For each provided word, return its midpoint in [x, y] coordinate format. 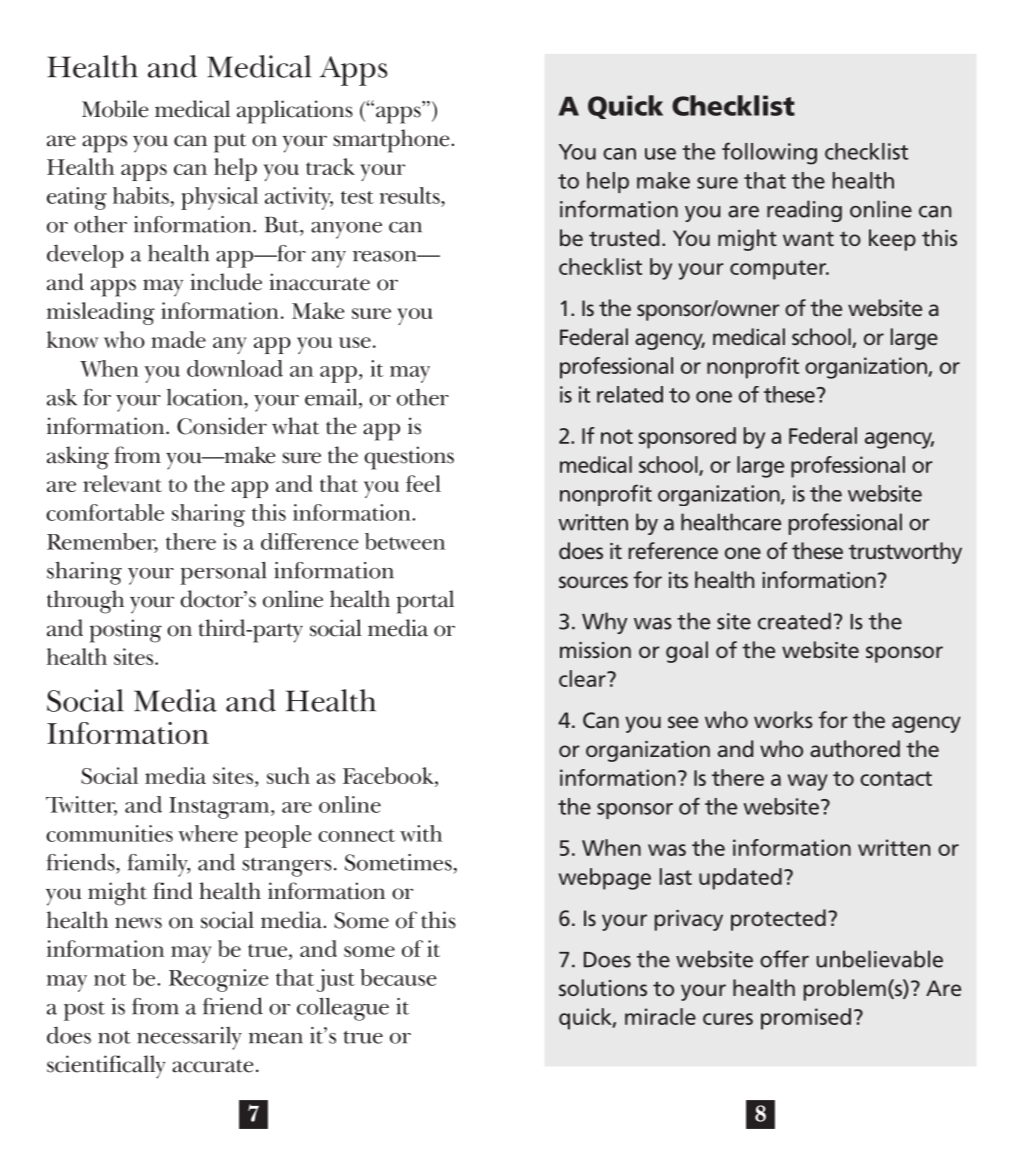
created [794, 621]
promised [806, 1019]
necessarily [189, 1038]
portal [425, 602]
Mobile [115, 109]
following [769, 153]
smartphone [392, 141]
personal [223, 573]
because [398, 977]
